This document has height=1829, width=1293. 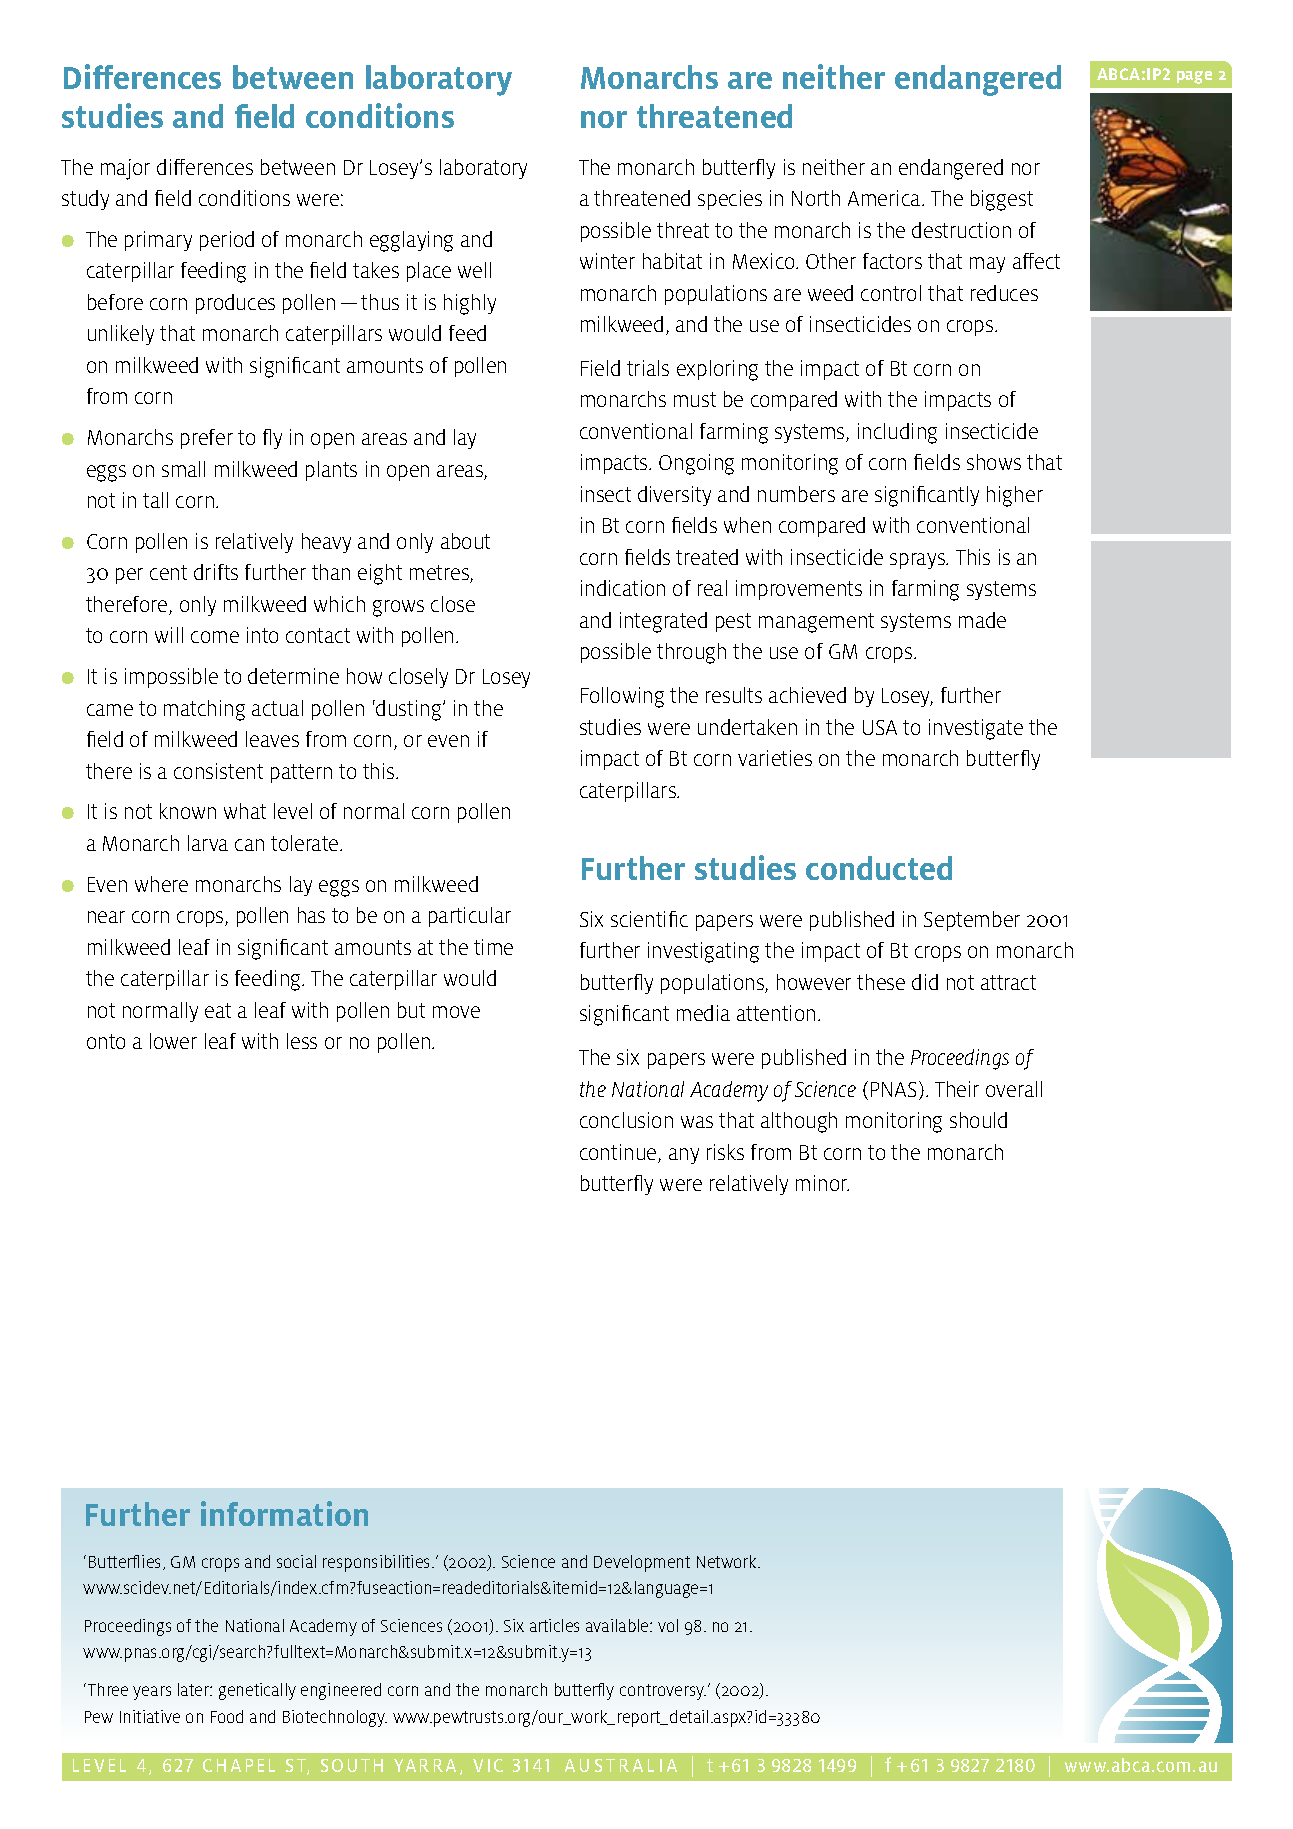 What do you see at coordinates (649, 919) in the document?
I see `scientific` at bounding box center [649, 919].
